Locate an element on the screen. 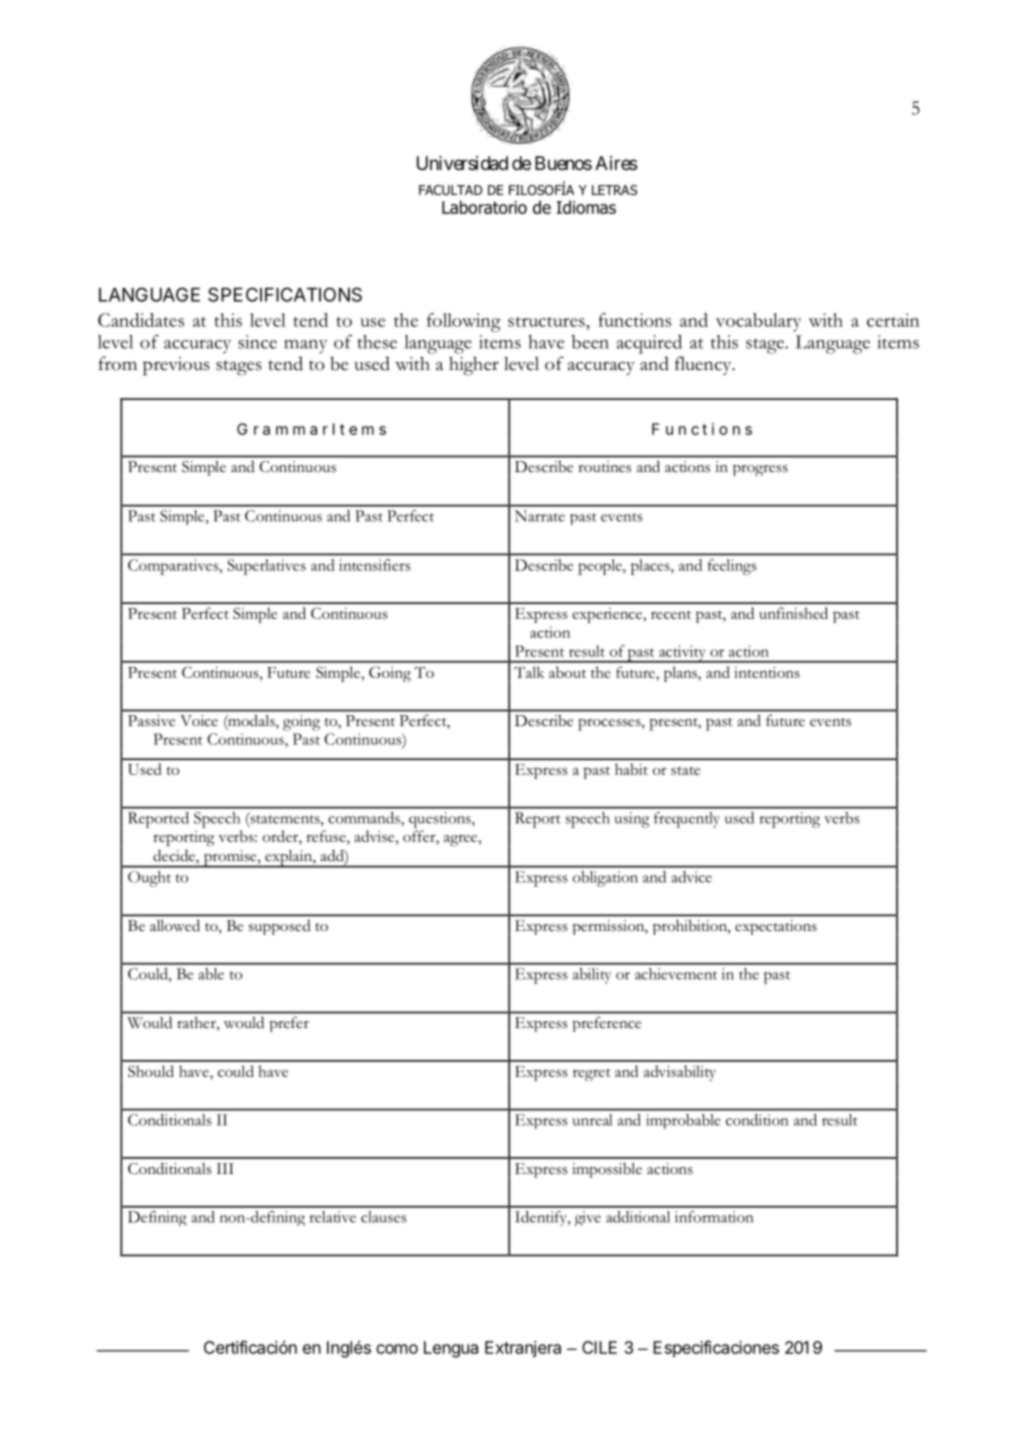 This screenshot has height=1437, width=1016. vocabulary is located at coordinates (759, 322).
